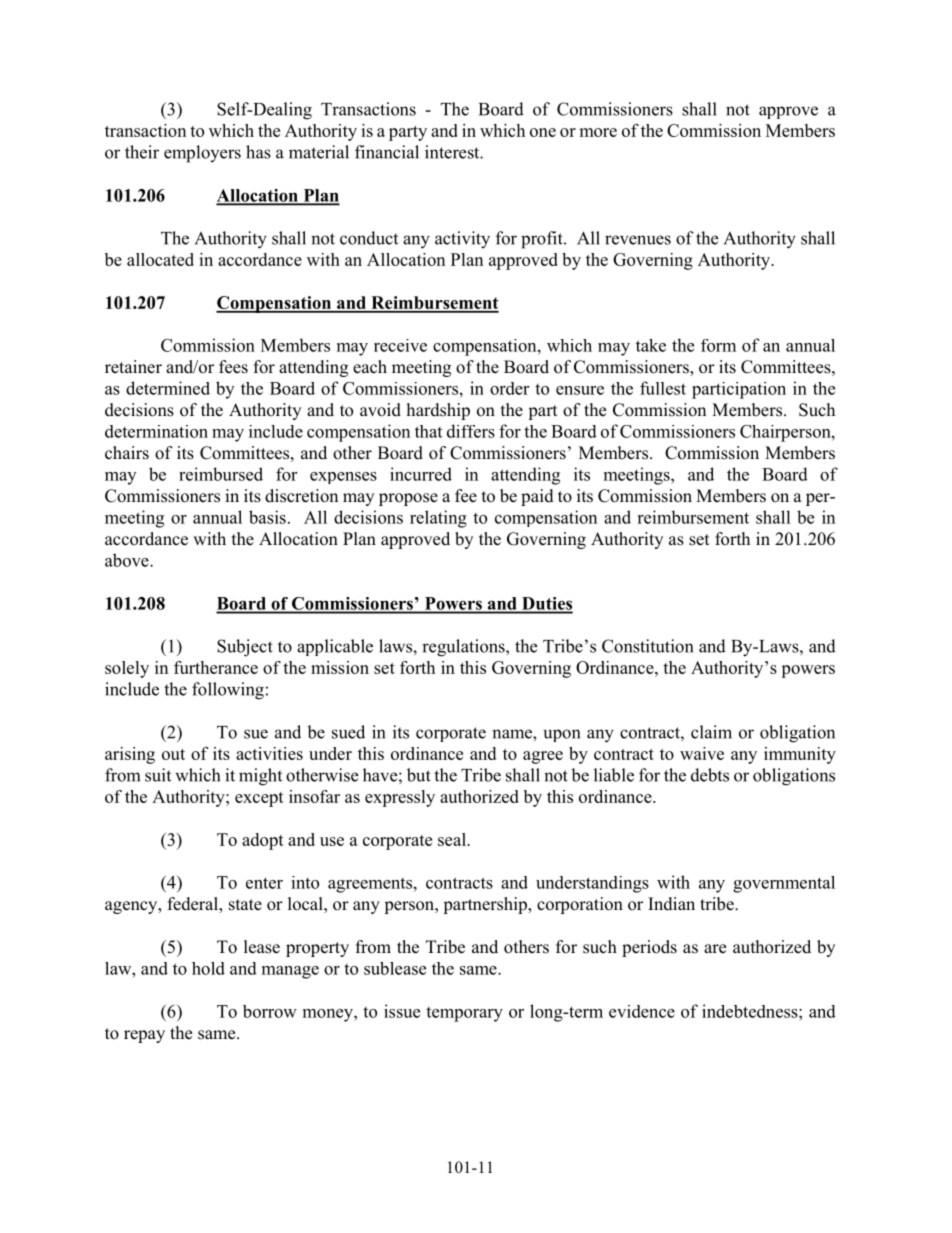 This page has width=952, height=1233. Describe the element at coordinates (598, 132) in the page. I see `more` at that location.
